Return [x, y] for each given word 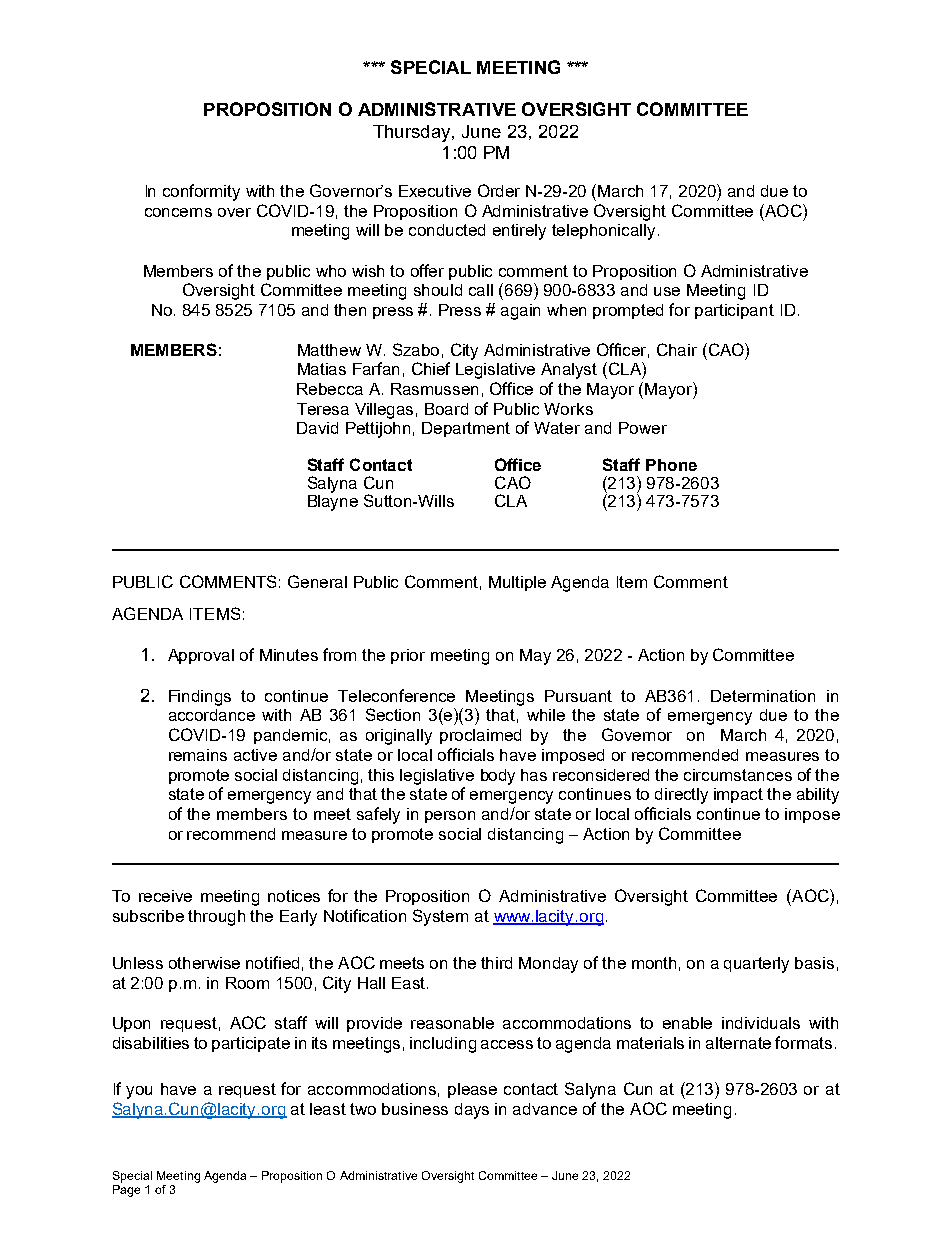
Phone [671, 465]
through [216, 918]
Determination [763, 696]
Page [126, 1191]
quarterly [756, 965]
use [667, 291]
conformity [201, 192]
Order [499, 190]
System [440, 917]
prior [408, 656]
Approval [201, 656]
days [472, 1111]
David [317, 428]
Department [466, 429]
